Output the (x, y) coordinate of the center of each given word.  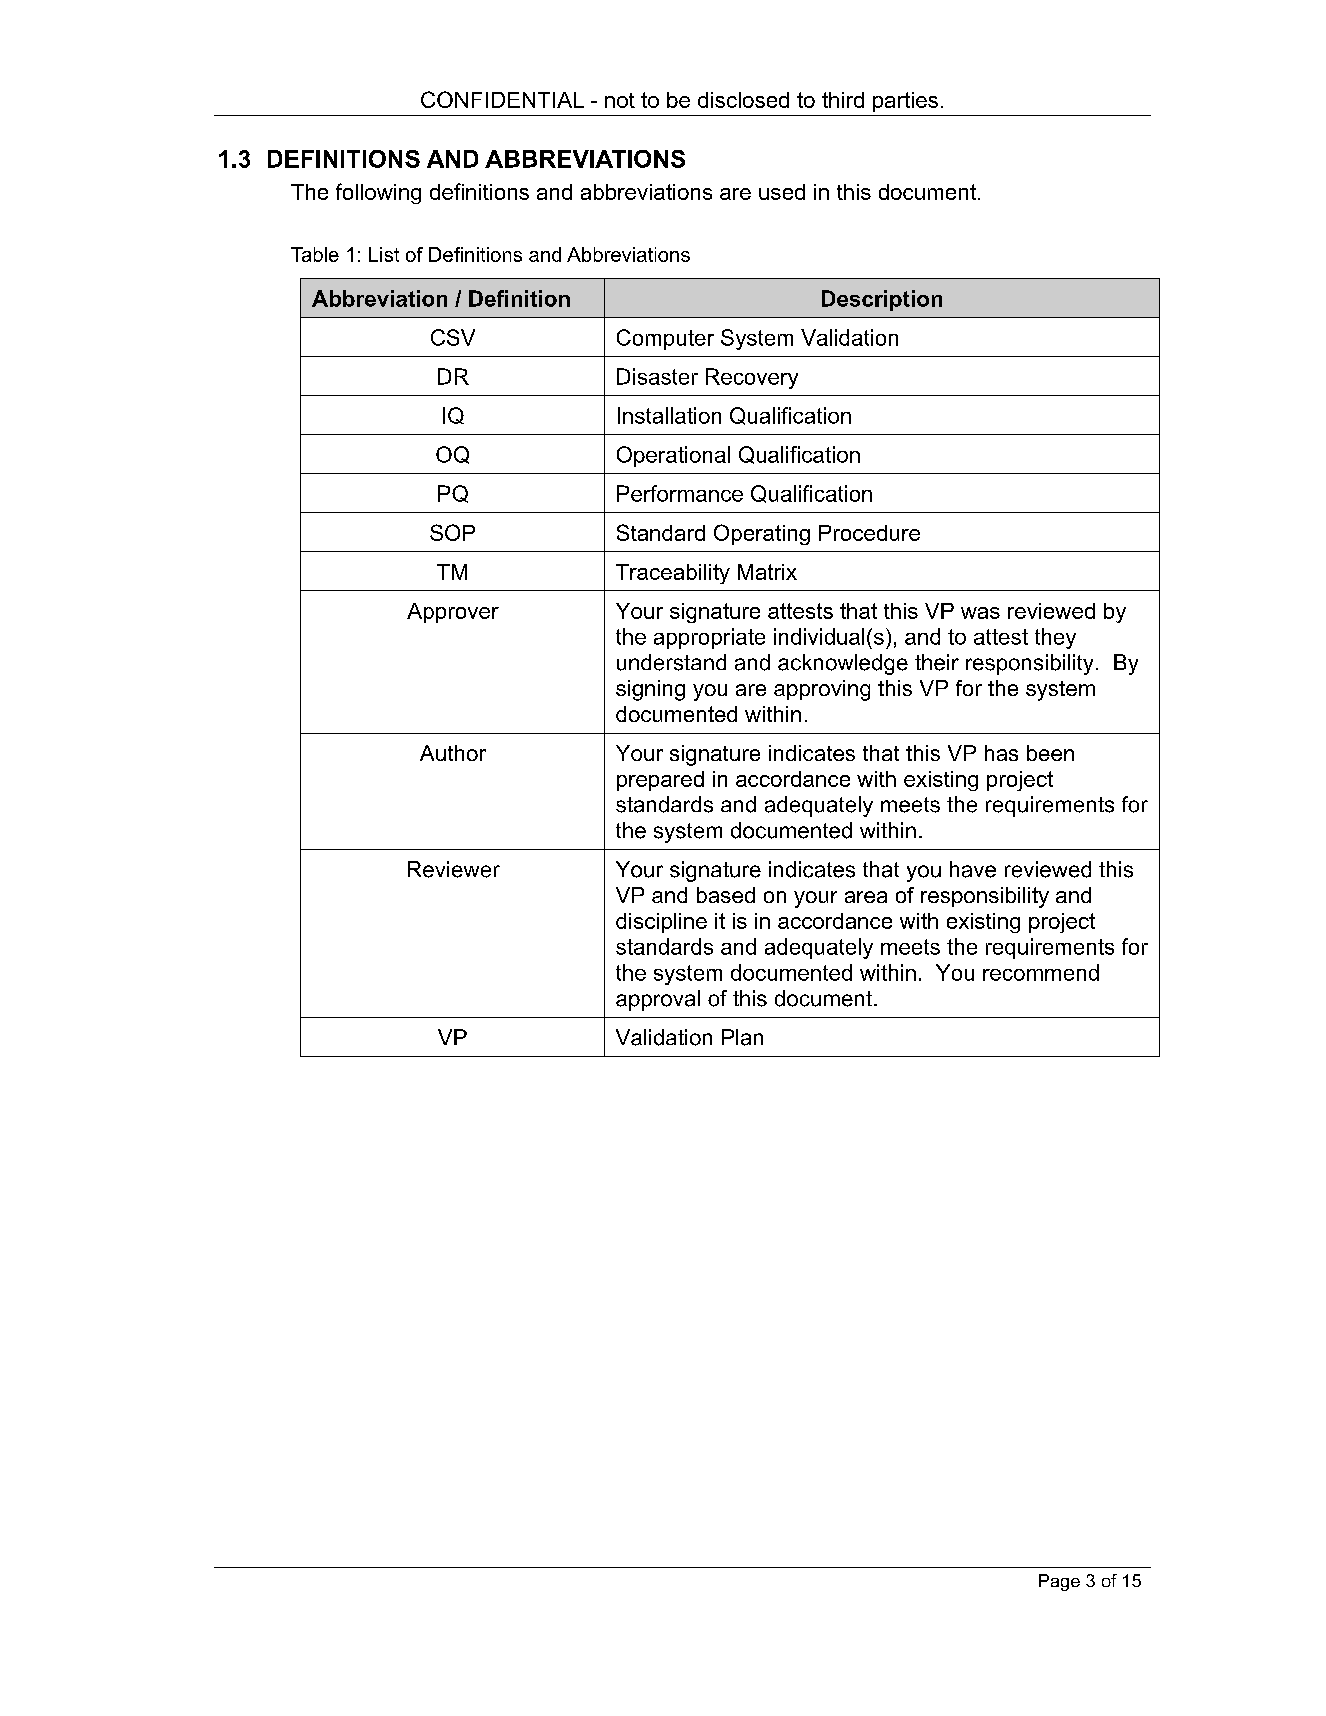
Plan (742, 1037)
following (378, 193)
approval (658, 1000)
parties (905, 102)
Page (1059, 1582)
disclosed (743, 100)
